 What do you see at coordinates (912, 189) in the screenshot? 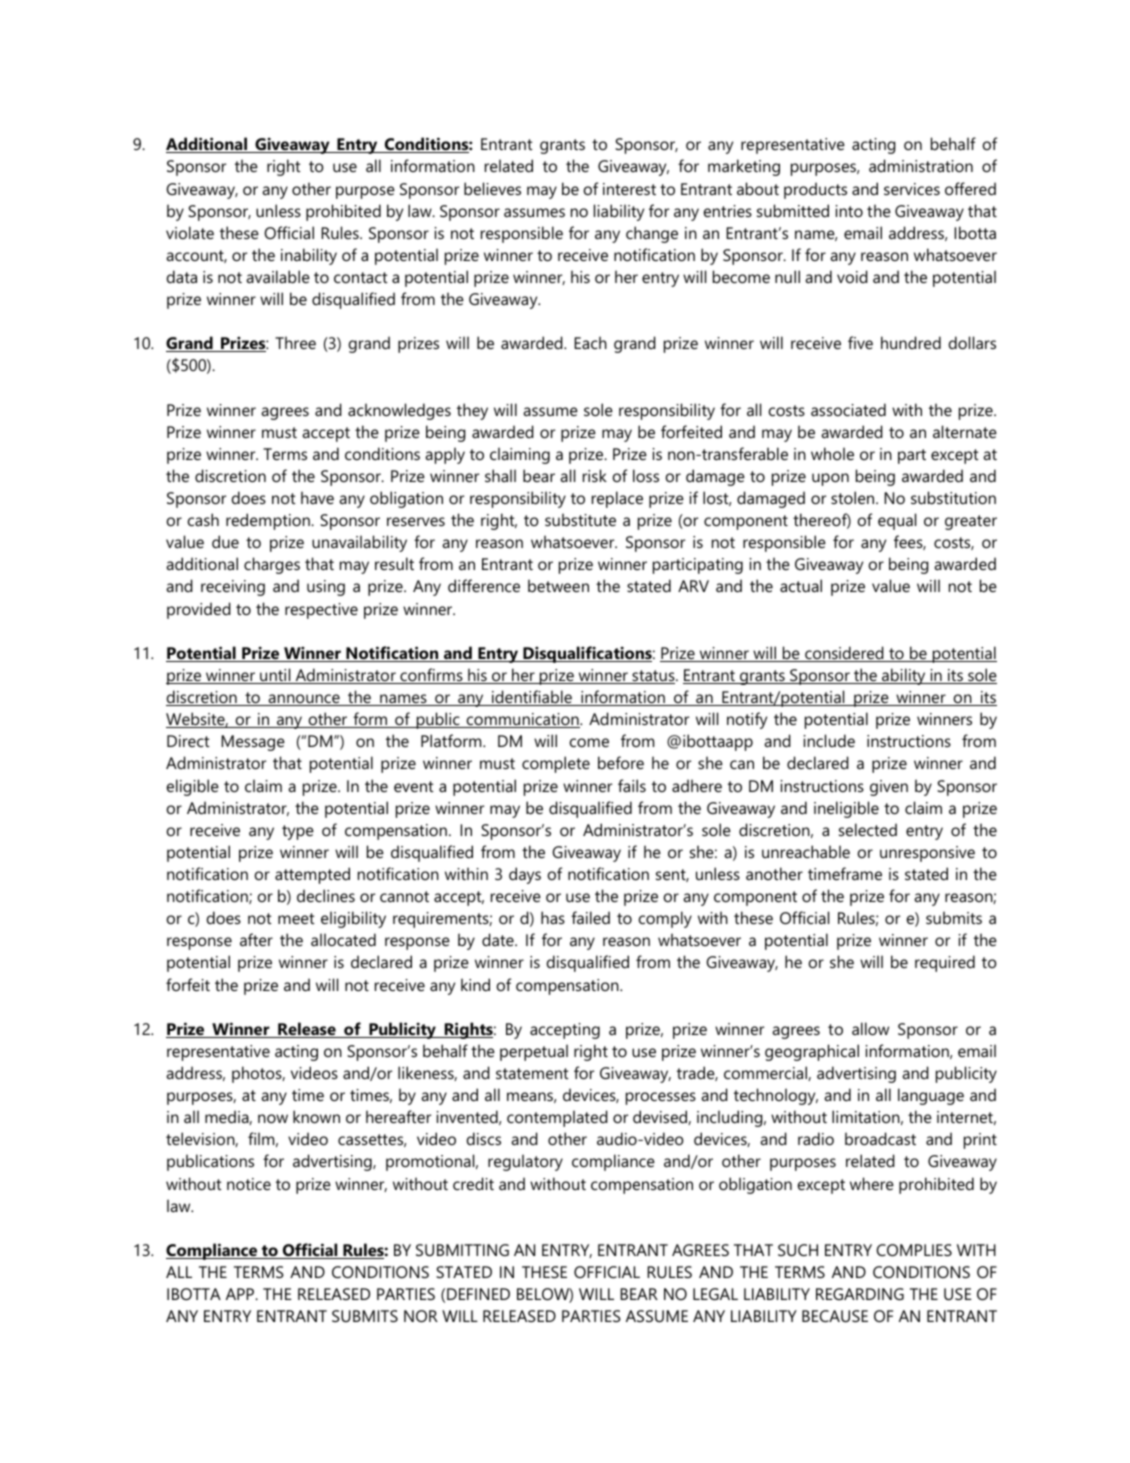
I see `services` at bounding box center [912, 189].
